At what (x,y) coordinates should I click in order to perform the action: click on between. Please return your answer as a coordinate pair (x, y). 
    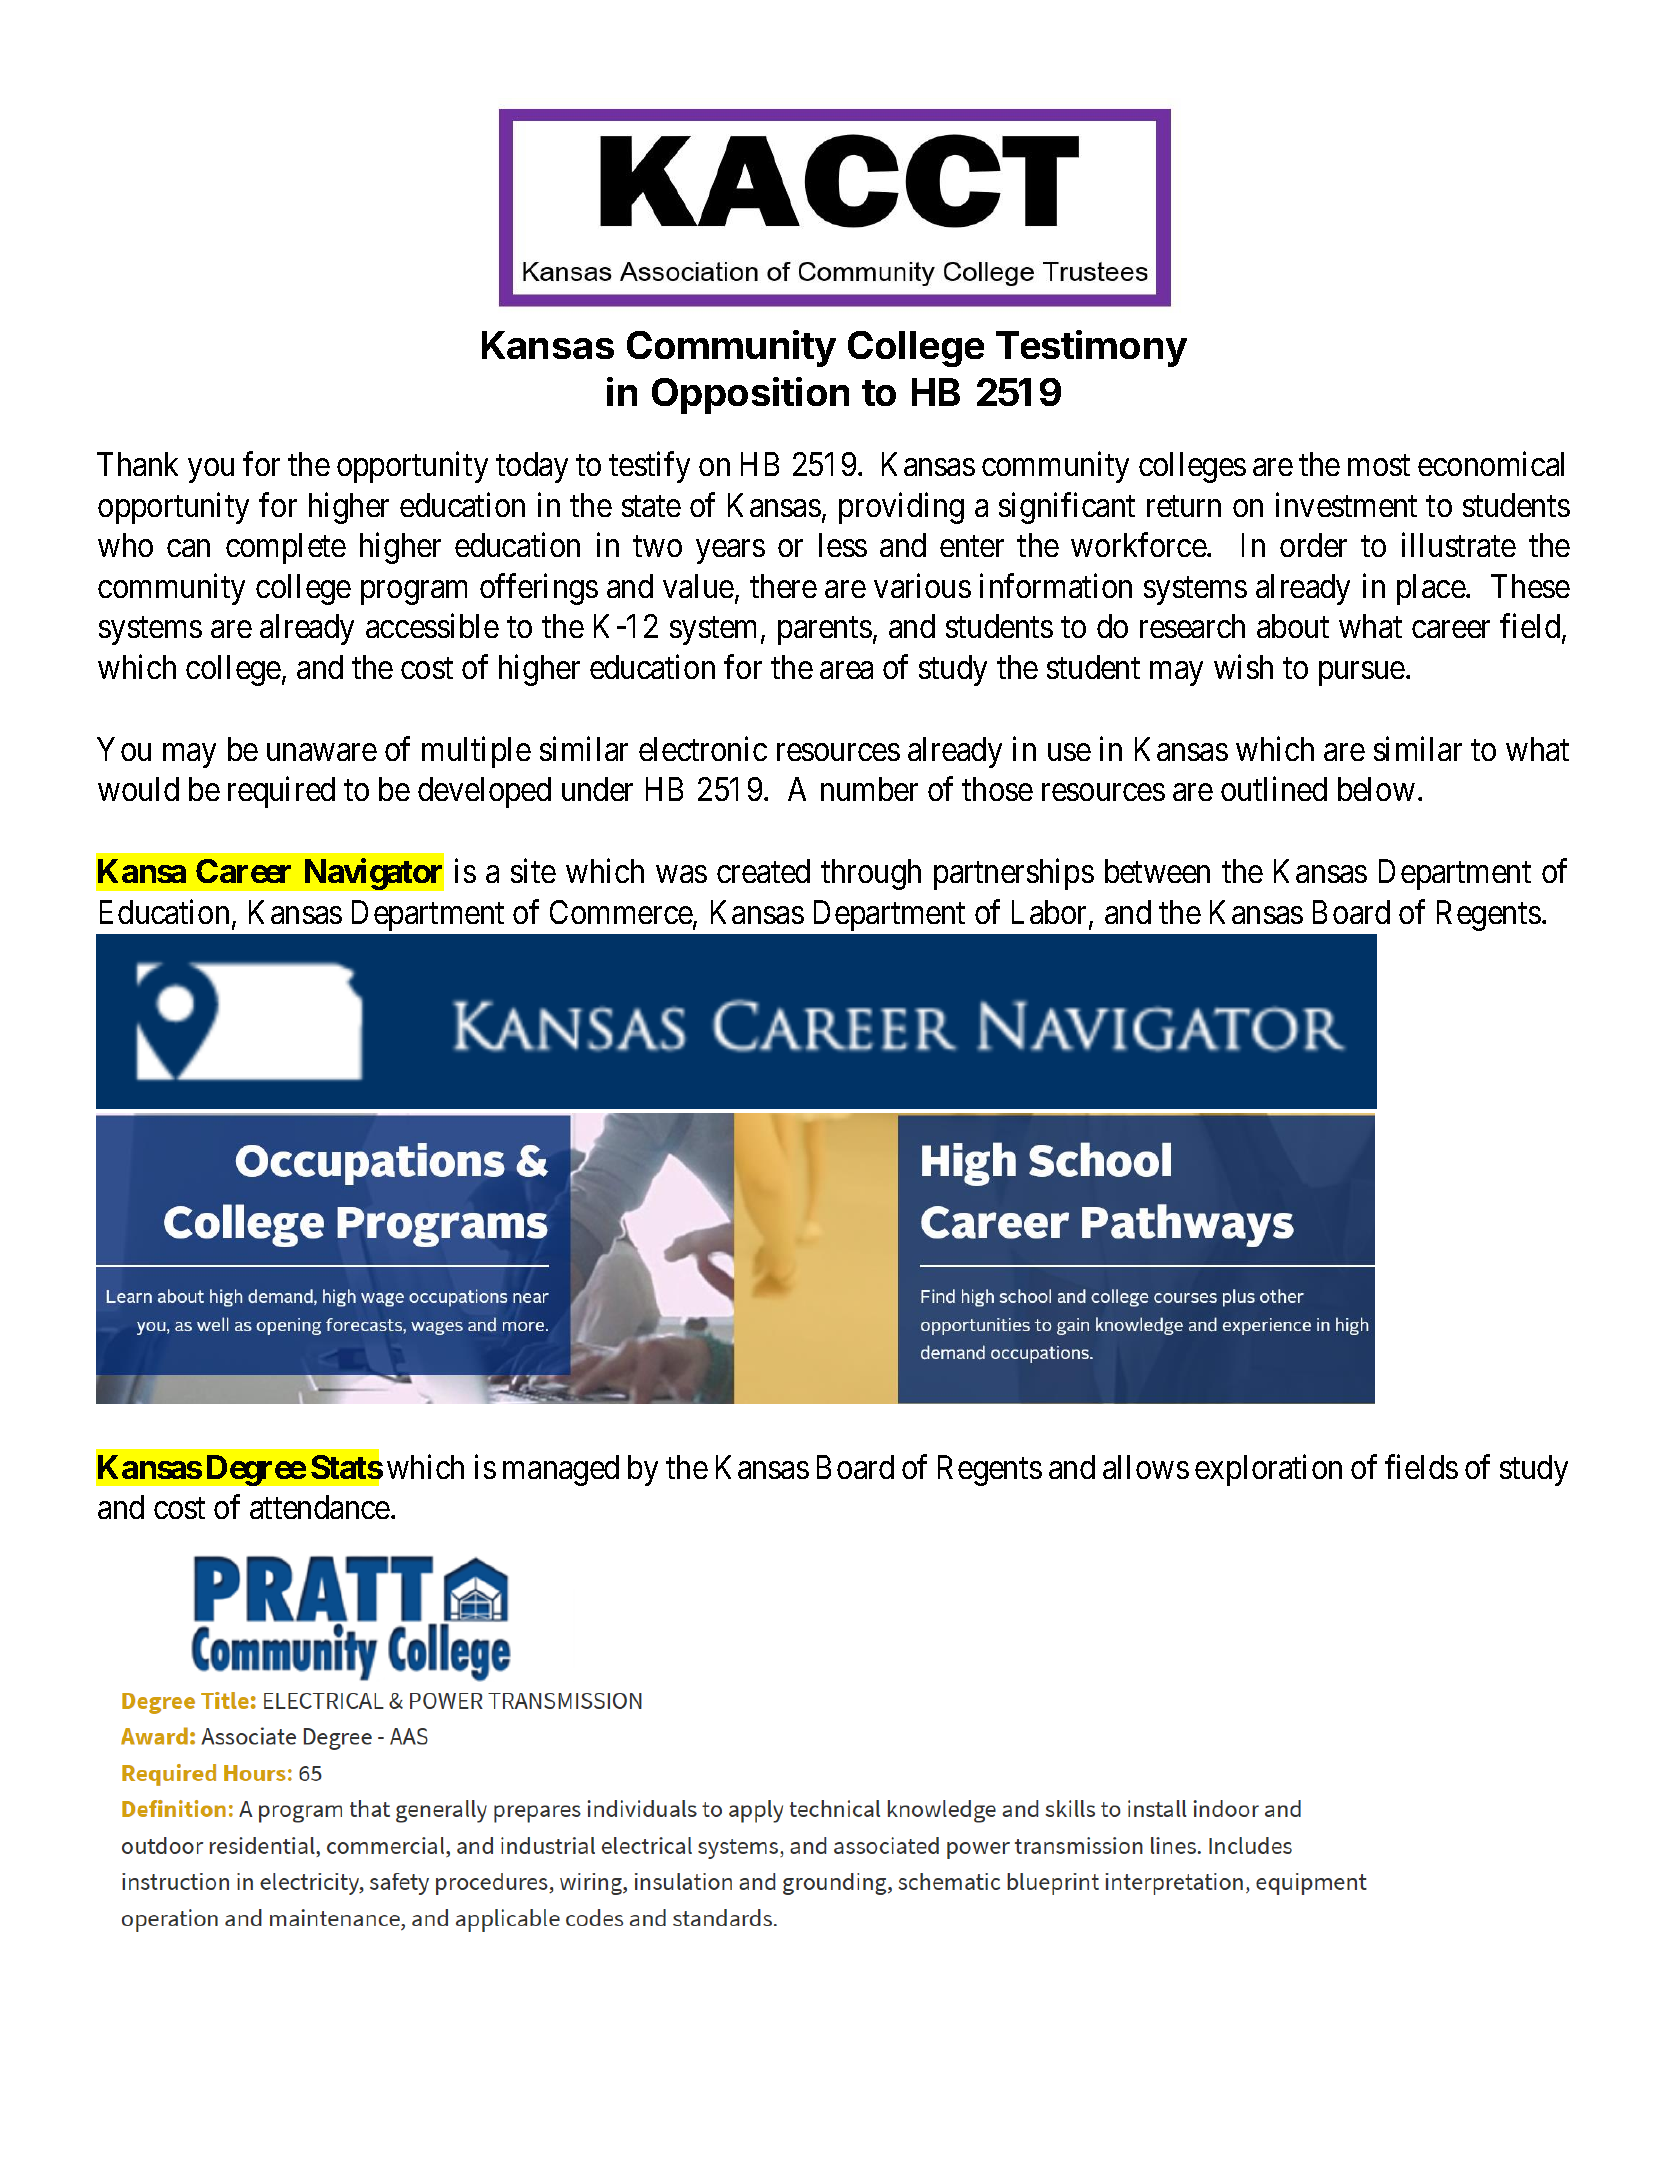
    Looking at the image, I should click on (1157, 871).
